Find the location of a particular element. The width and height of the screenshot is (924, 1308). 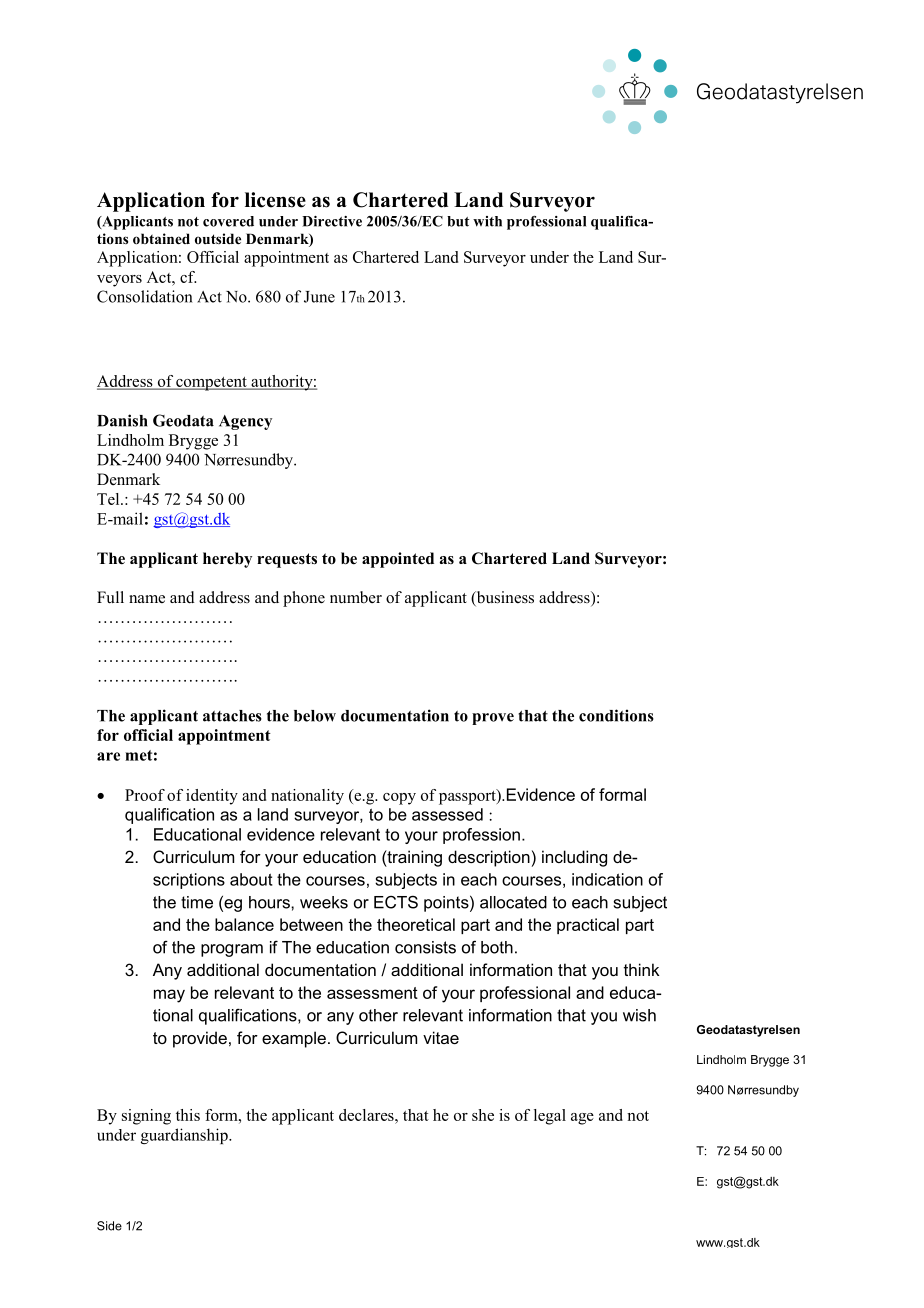

time is located at coordinates (197, 902).
